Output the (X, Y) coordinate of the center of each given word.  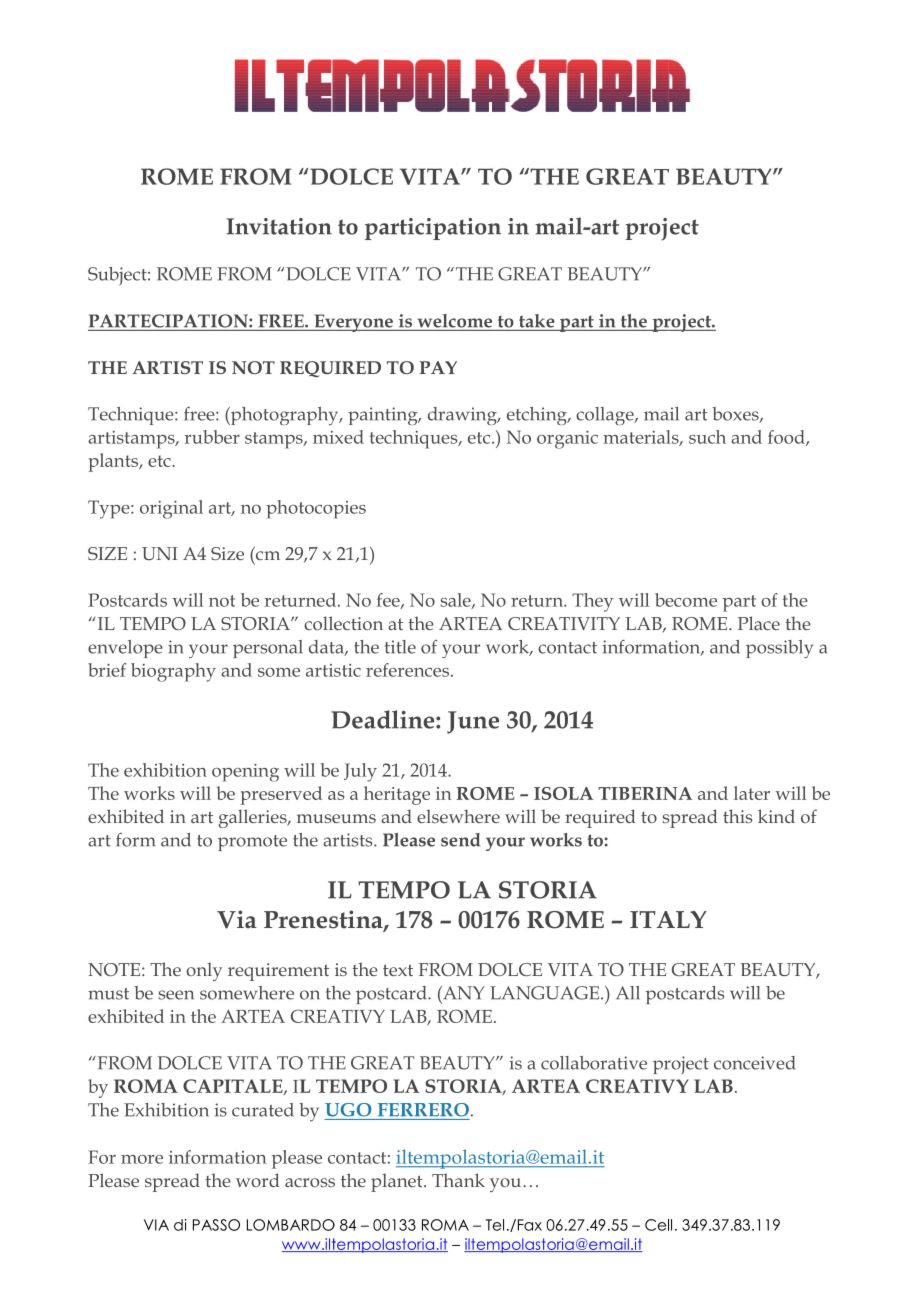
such (707, 437)
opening (245, 773)
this (737, 816)
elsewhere (458, 816)
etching (538, 416)
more (142, 1159)
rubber (212, 437)
